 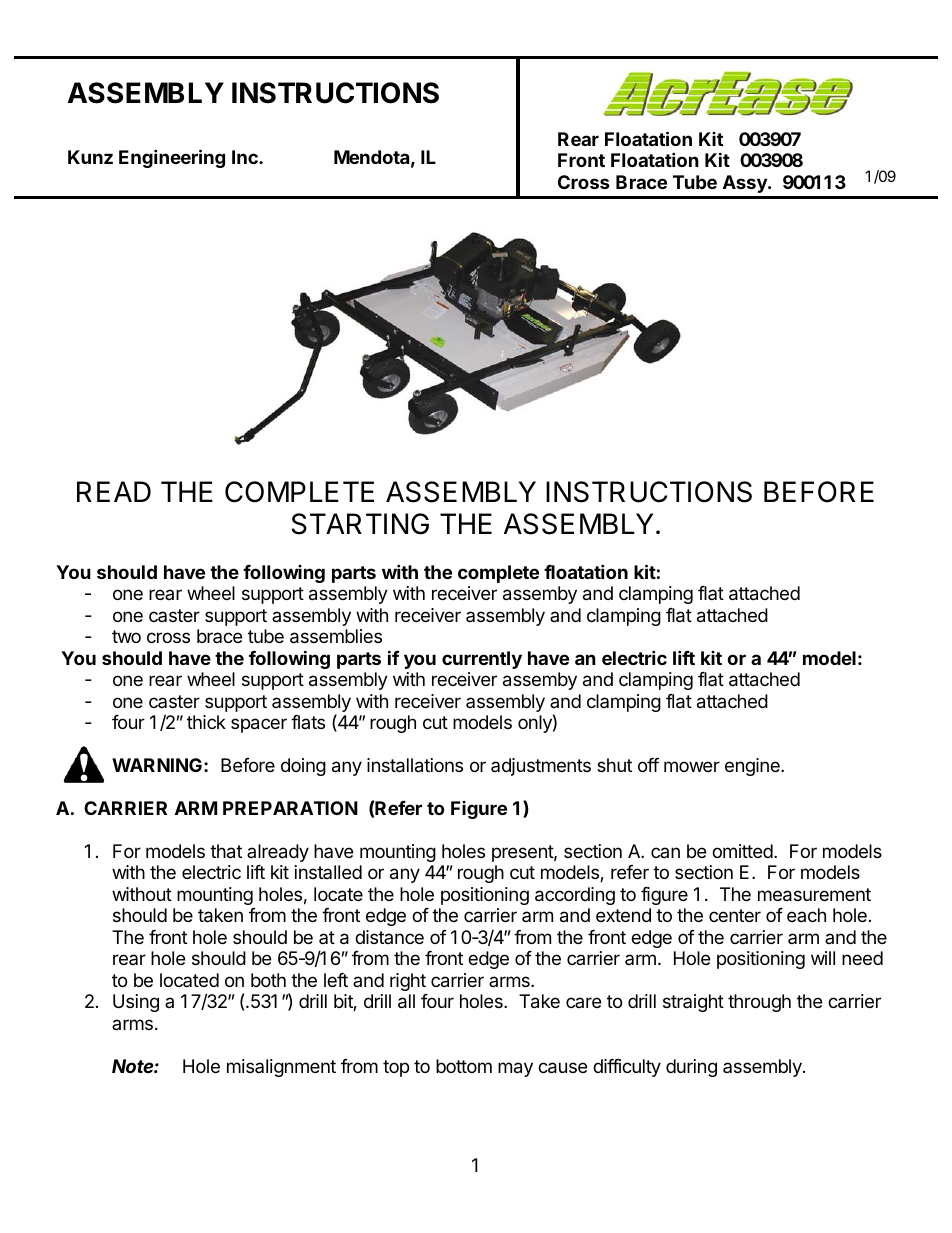 I want to click on currently, so click(x=482, y=660).
